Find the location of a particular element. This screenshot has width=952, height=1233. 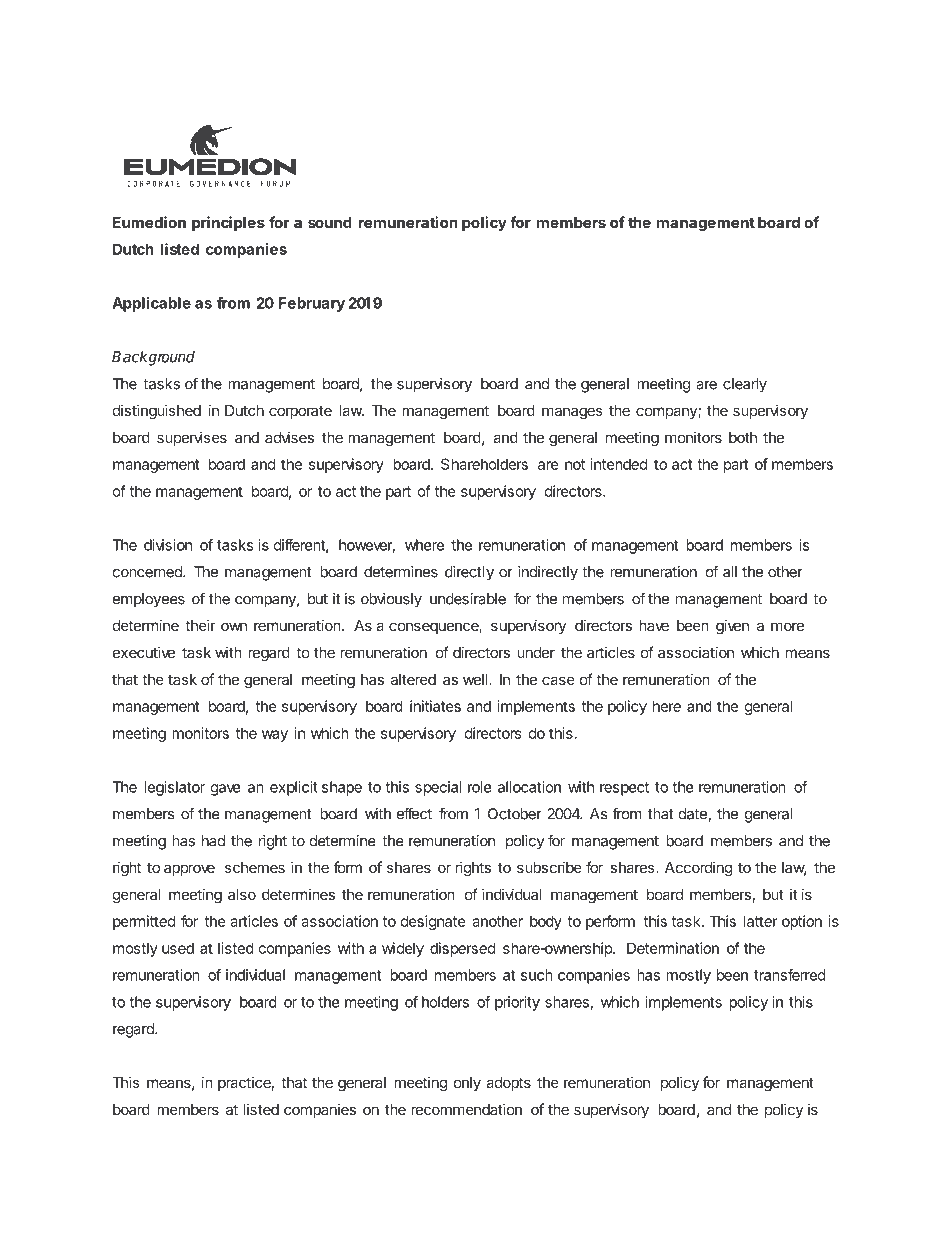

sound is located at coordinates (330, 222).
